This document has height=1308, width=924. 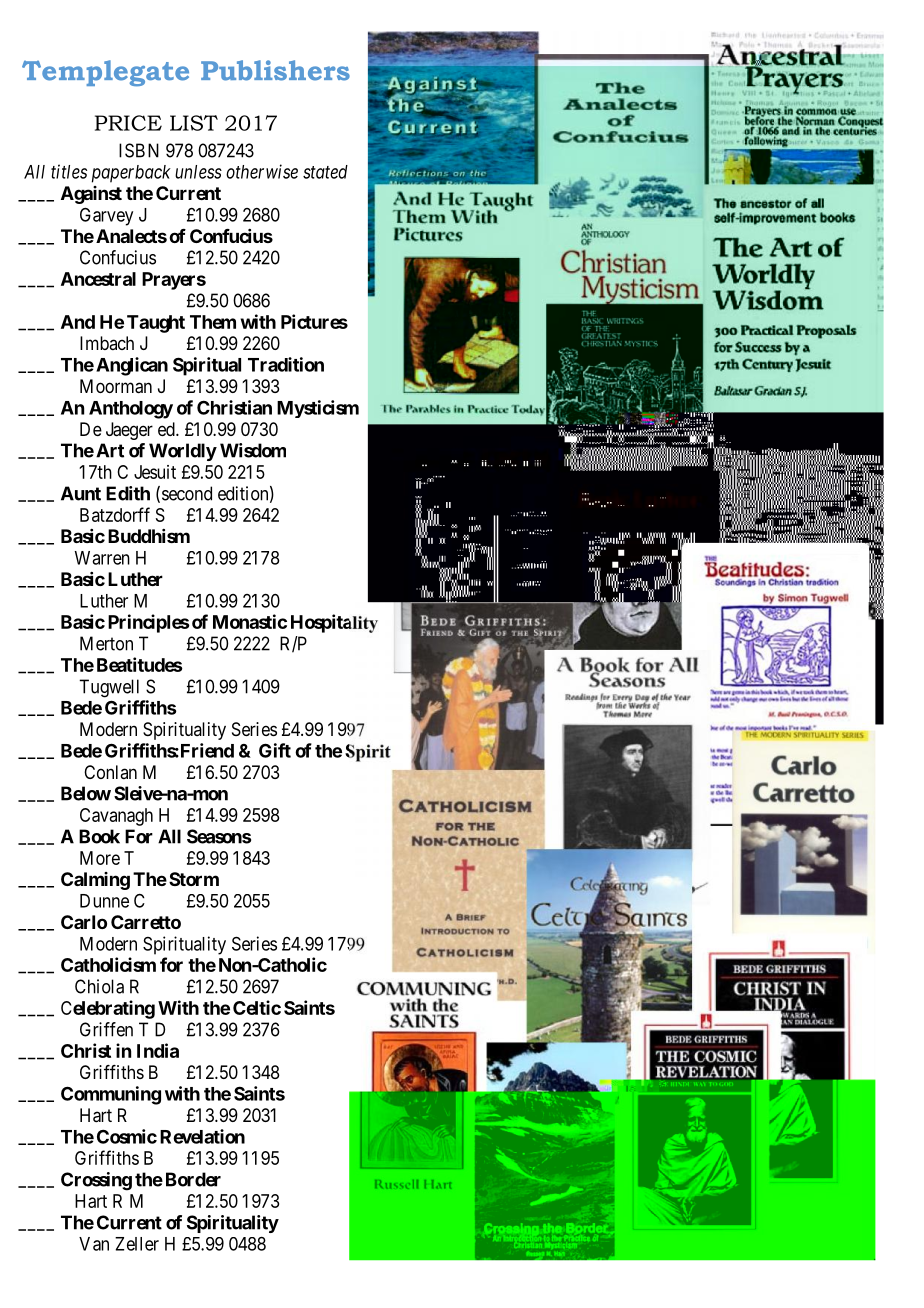 What do you see at coordinates (334, 623) in the document?
I see `Hospitality` at bounding box center [334, 623].
